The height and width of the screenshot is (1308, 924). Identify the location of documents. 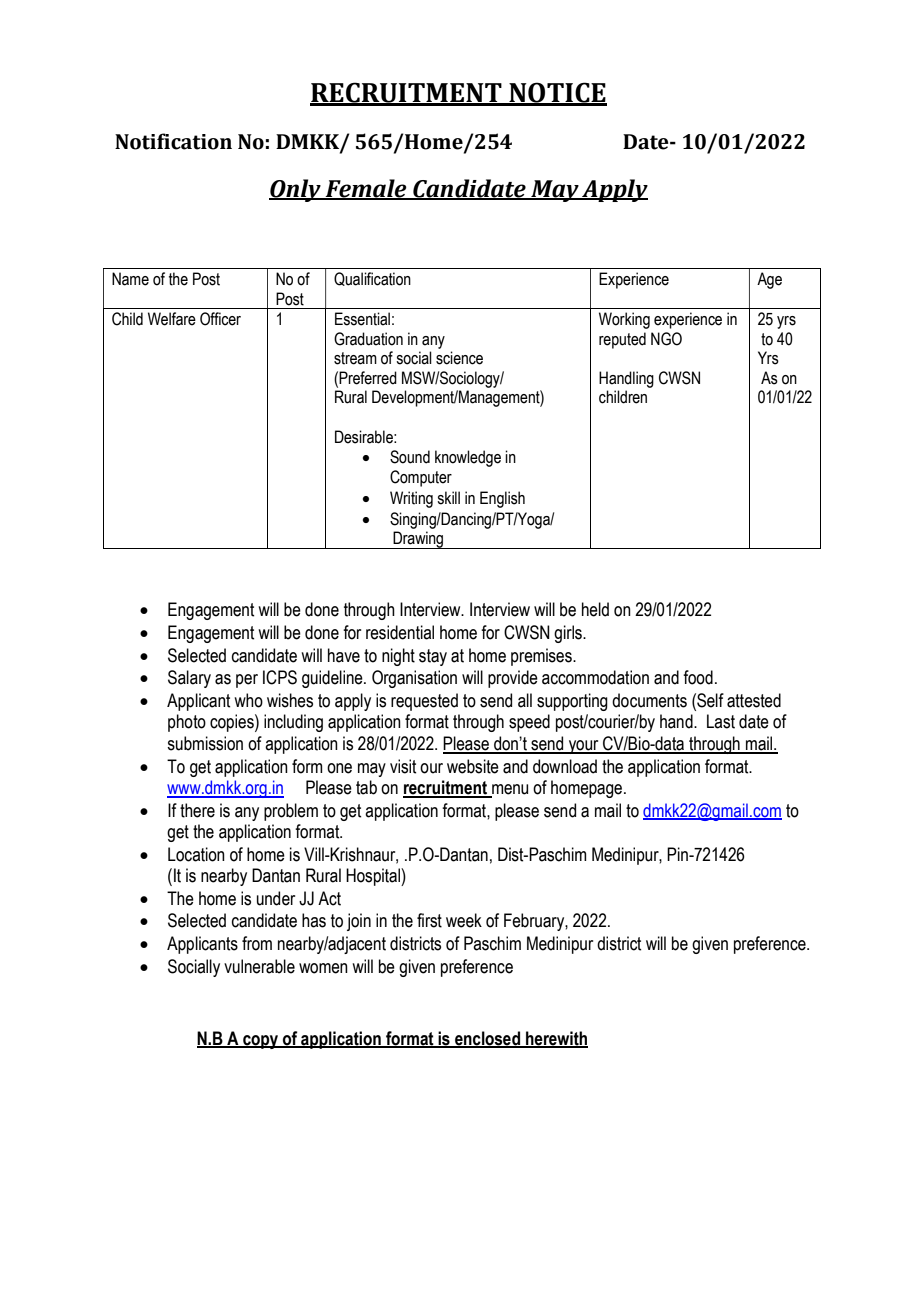
(649, 700).
